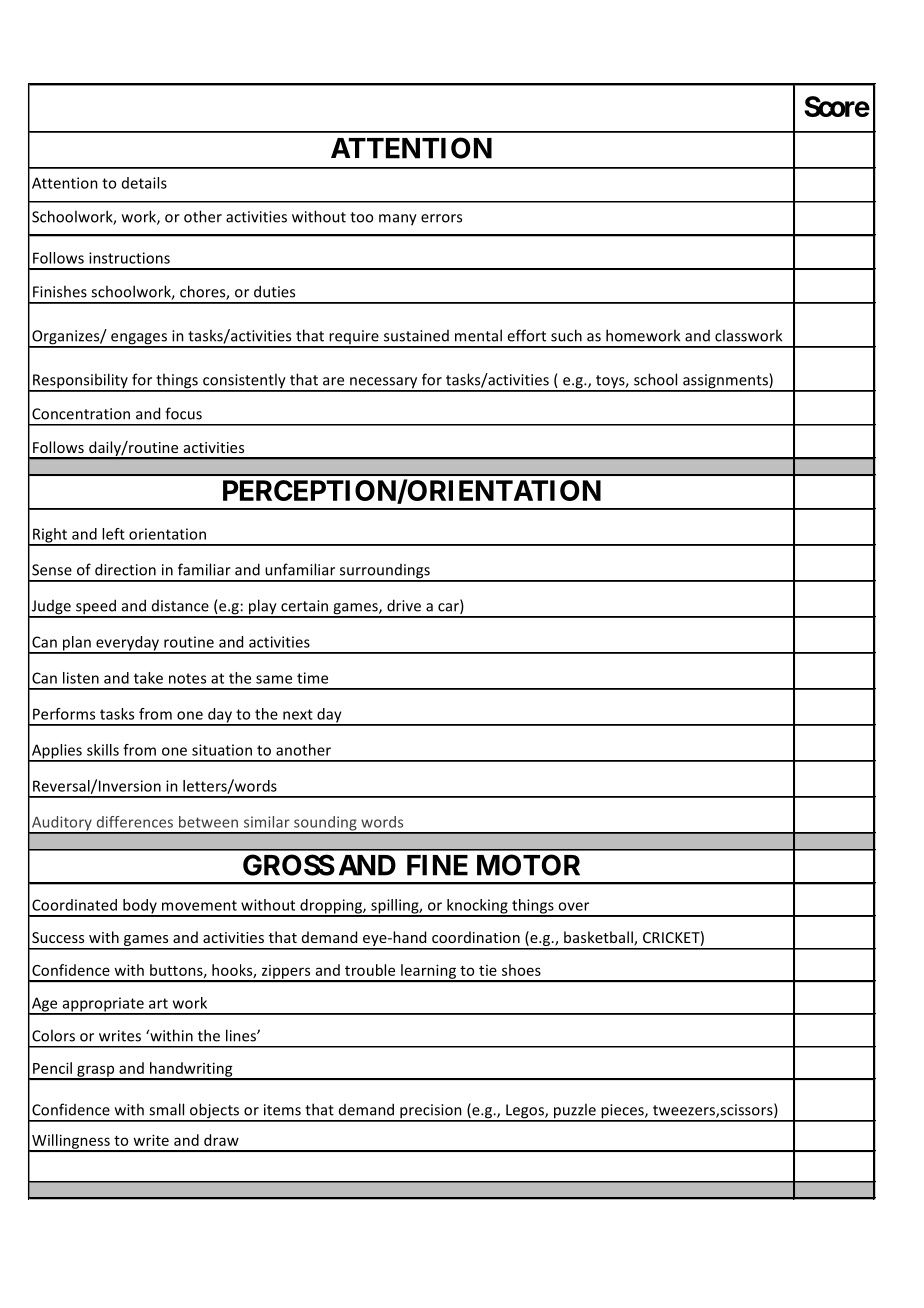 The image size is (924, 1308). Describe the element at coordinates (566, 335) in the screenshot. I see `such` at that location.
